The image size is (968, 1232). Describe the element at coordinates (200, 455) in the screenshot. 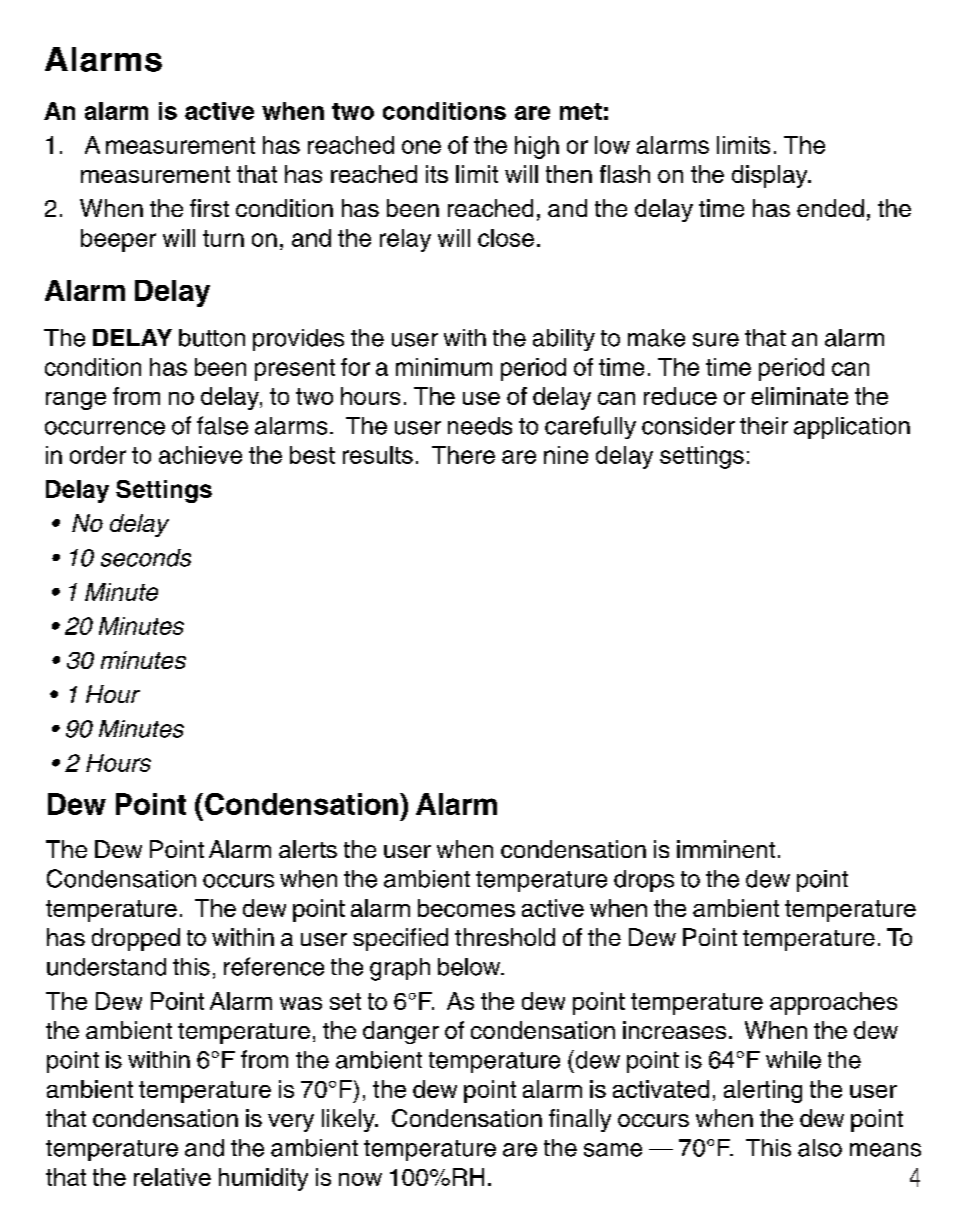

I see `achieve` at that location.
